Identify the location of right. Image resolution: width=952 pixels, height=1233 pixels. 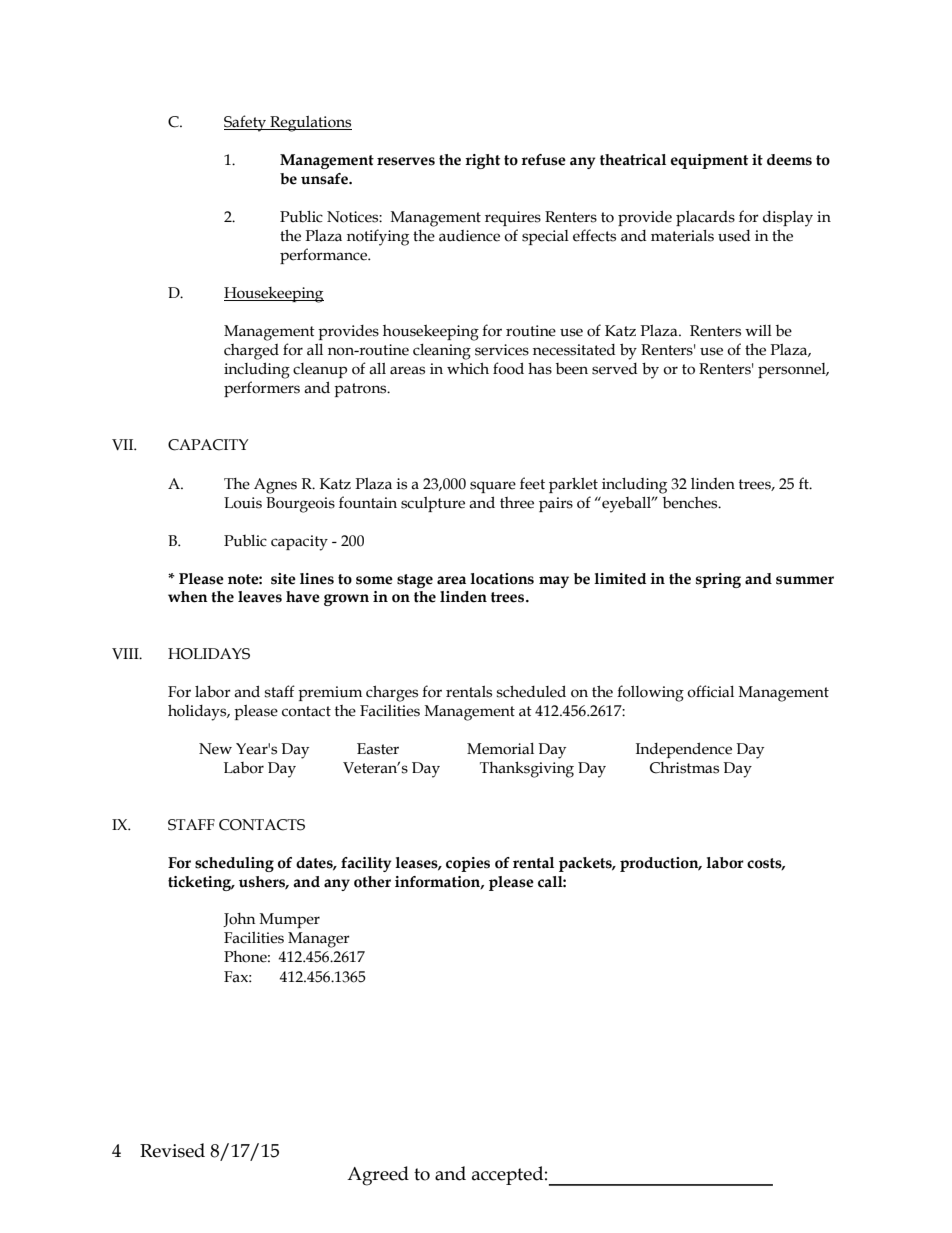
(482, 161).
